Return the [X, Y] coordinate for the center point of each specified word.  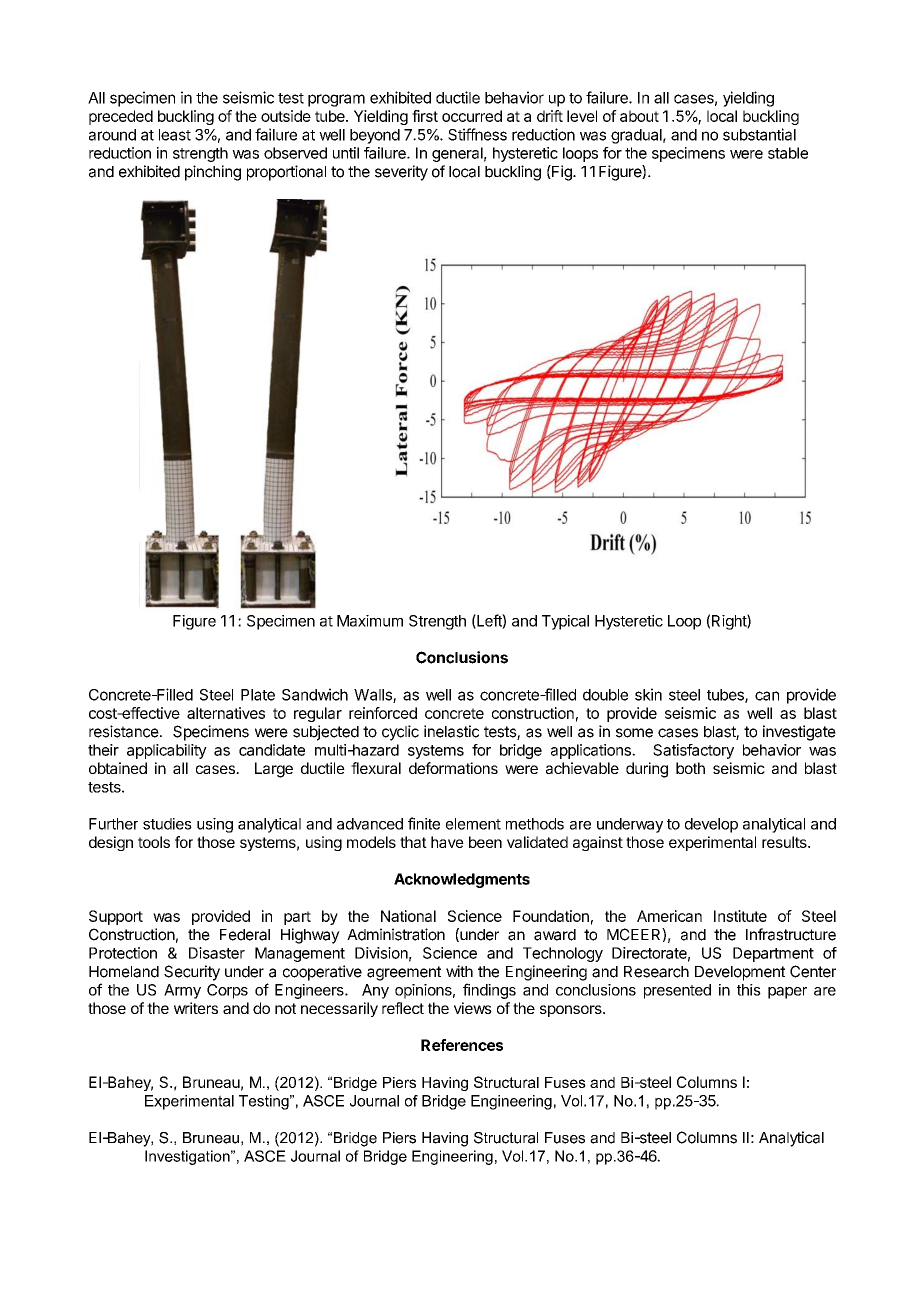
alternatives [226, 713]
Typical [565, 622]
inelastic [451, 731]
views [473, 1008]
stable [788, 153]
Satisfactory [693, 751]
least [175, 135]
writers [196, 1008]
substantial [759, 134]
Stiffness [477, 134]
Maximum [370, 621]
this [749, 990]
